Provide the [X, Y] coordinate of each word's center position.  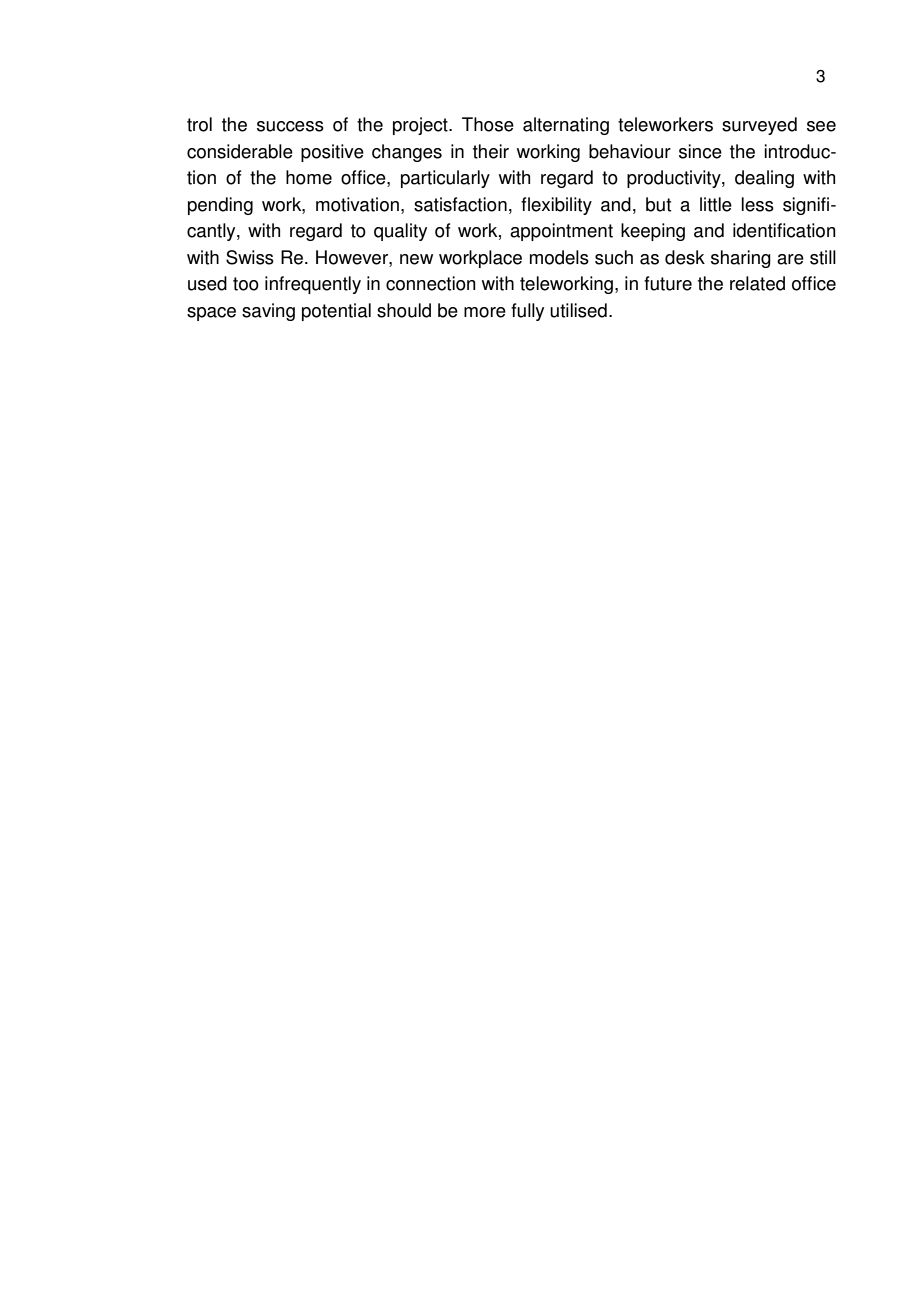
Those [488, 124]
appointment [561, 232]
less [758, 204]
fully [527, 312]
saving [268, 312]
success [290, 126]
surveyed [759, 126]
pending [220, 206]
